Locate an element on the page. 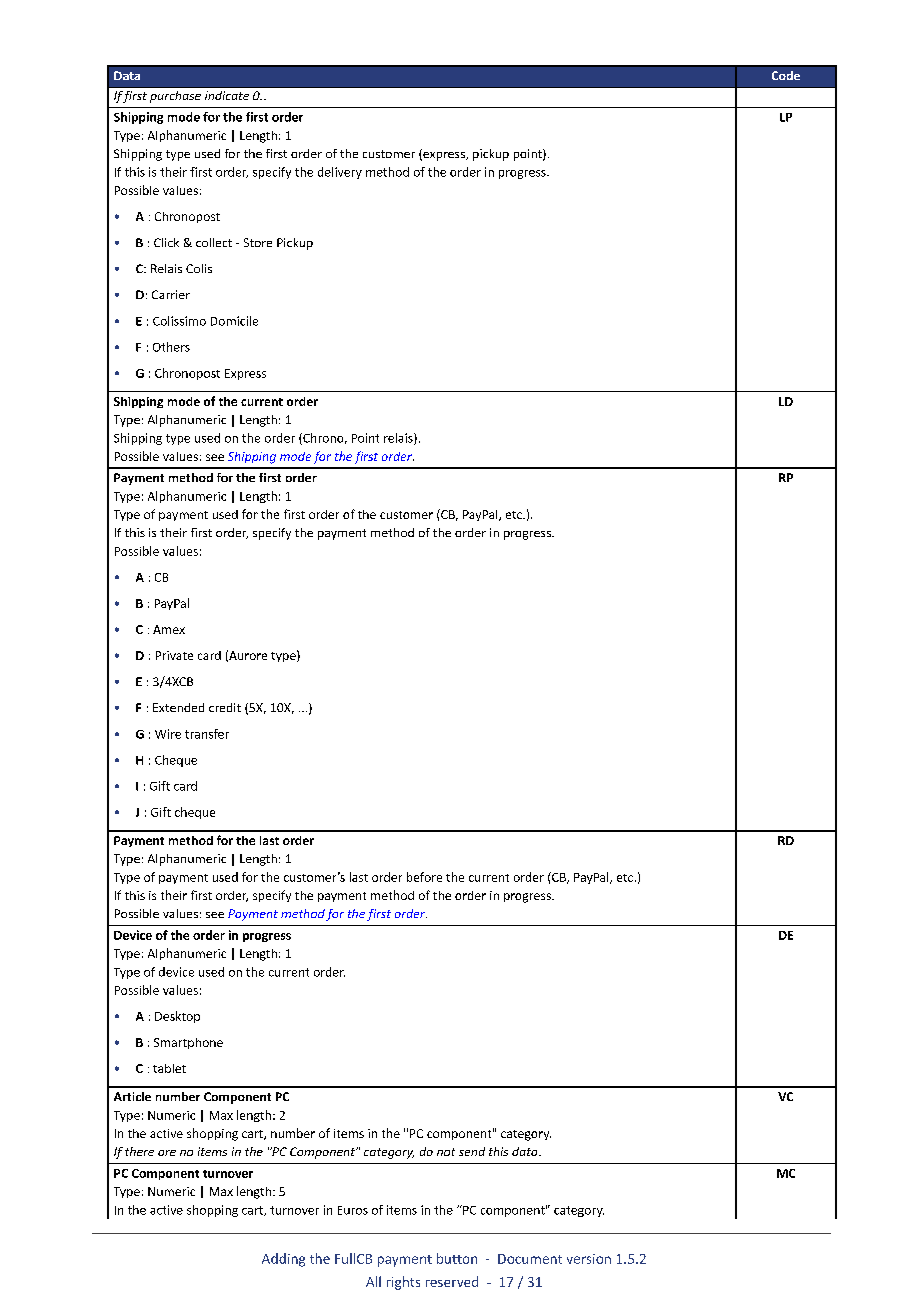 The image size is (924, 1308). Desktop is located at coordinates (177, 1017).
